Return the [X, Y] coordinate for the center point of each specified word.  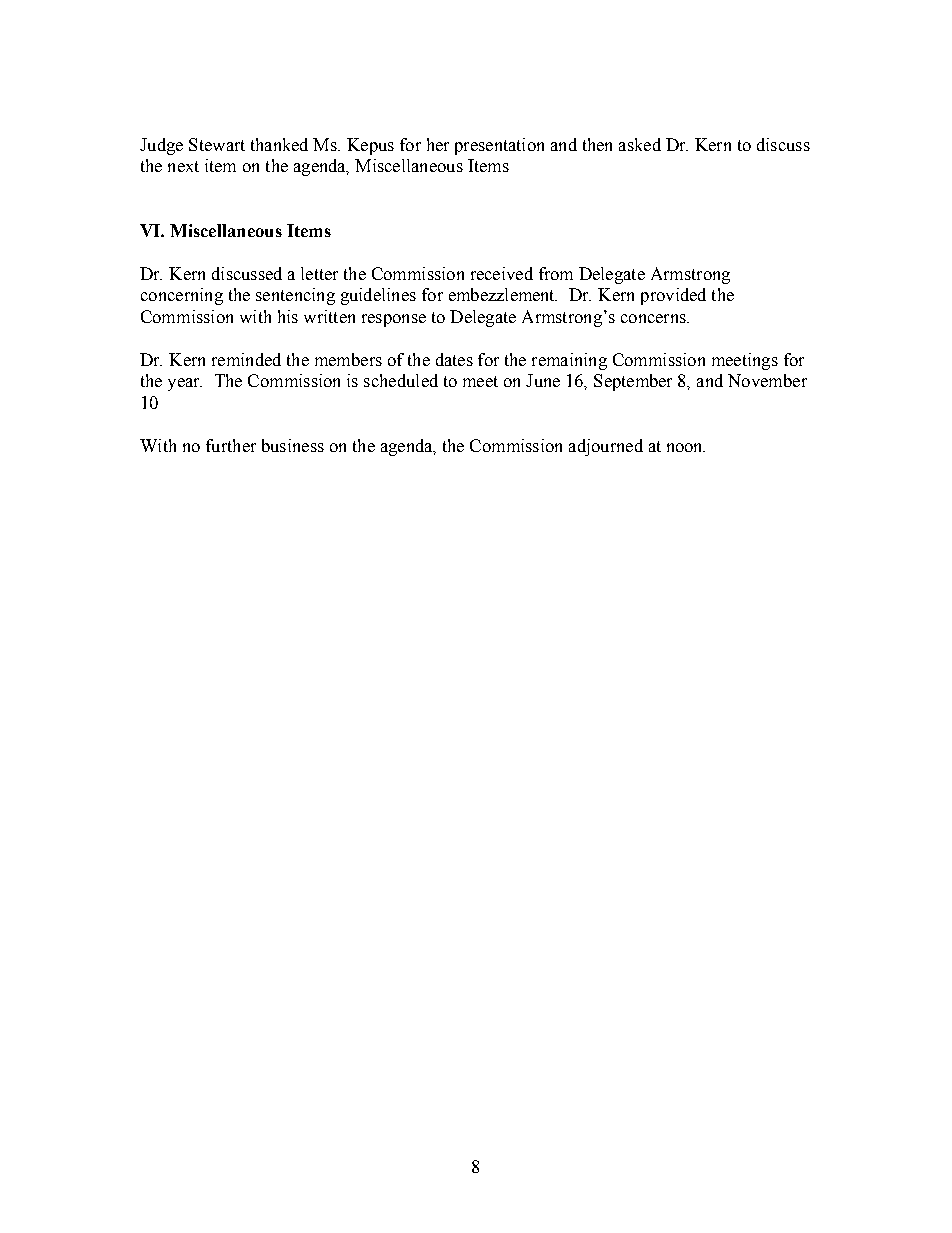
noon [686, 447]
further [231, 445]
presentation [499, 146]
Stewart [217, 144]
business [293, 445]
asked [640, 144]
